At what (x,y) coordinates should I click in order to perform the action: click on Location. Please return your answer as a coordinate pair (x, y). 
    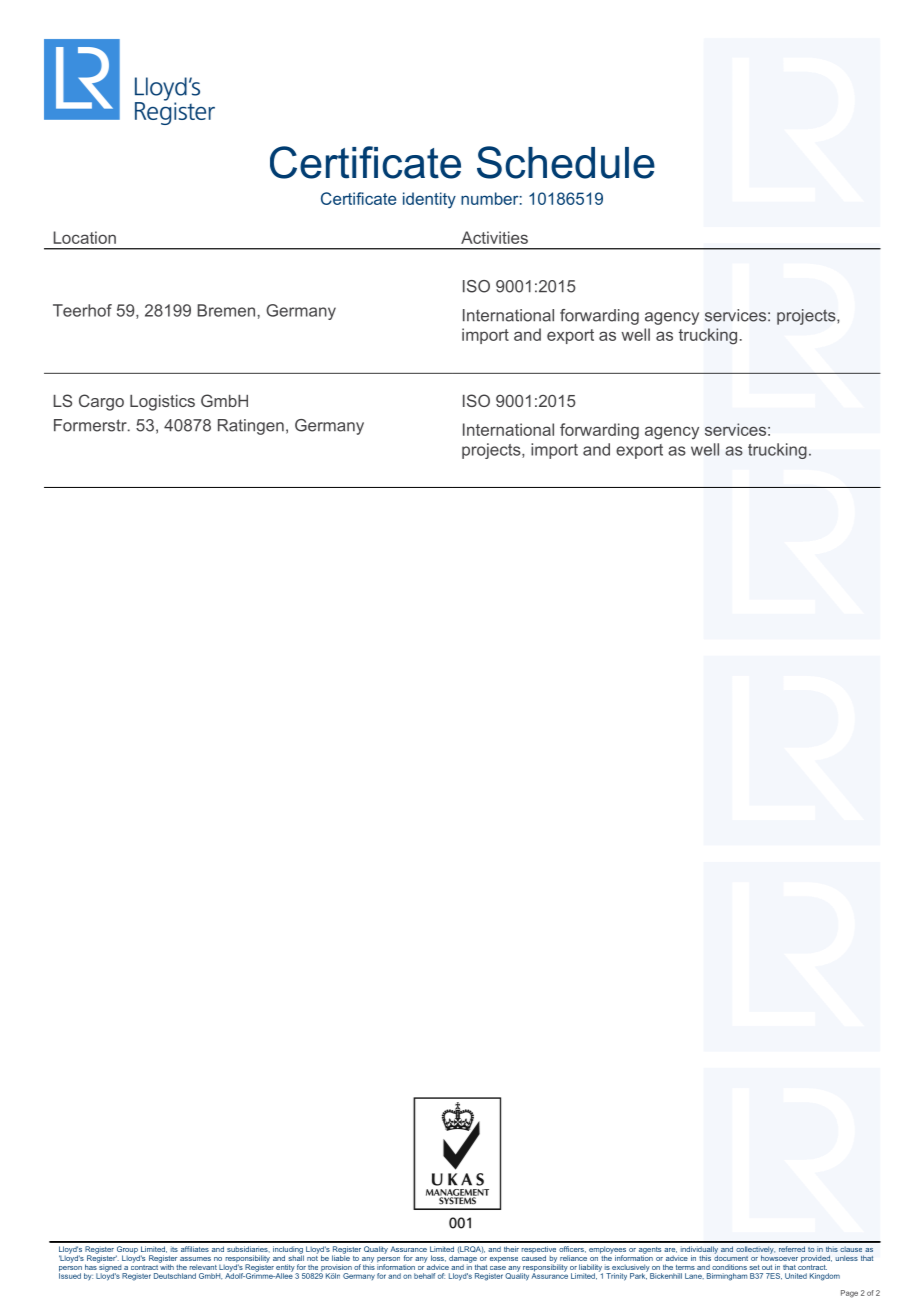
    Looking at the image, I should click on (85, 237).
